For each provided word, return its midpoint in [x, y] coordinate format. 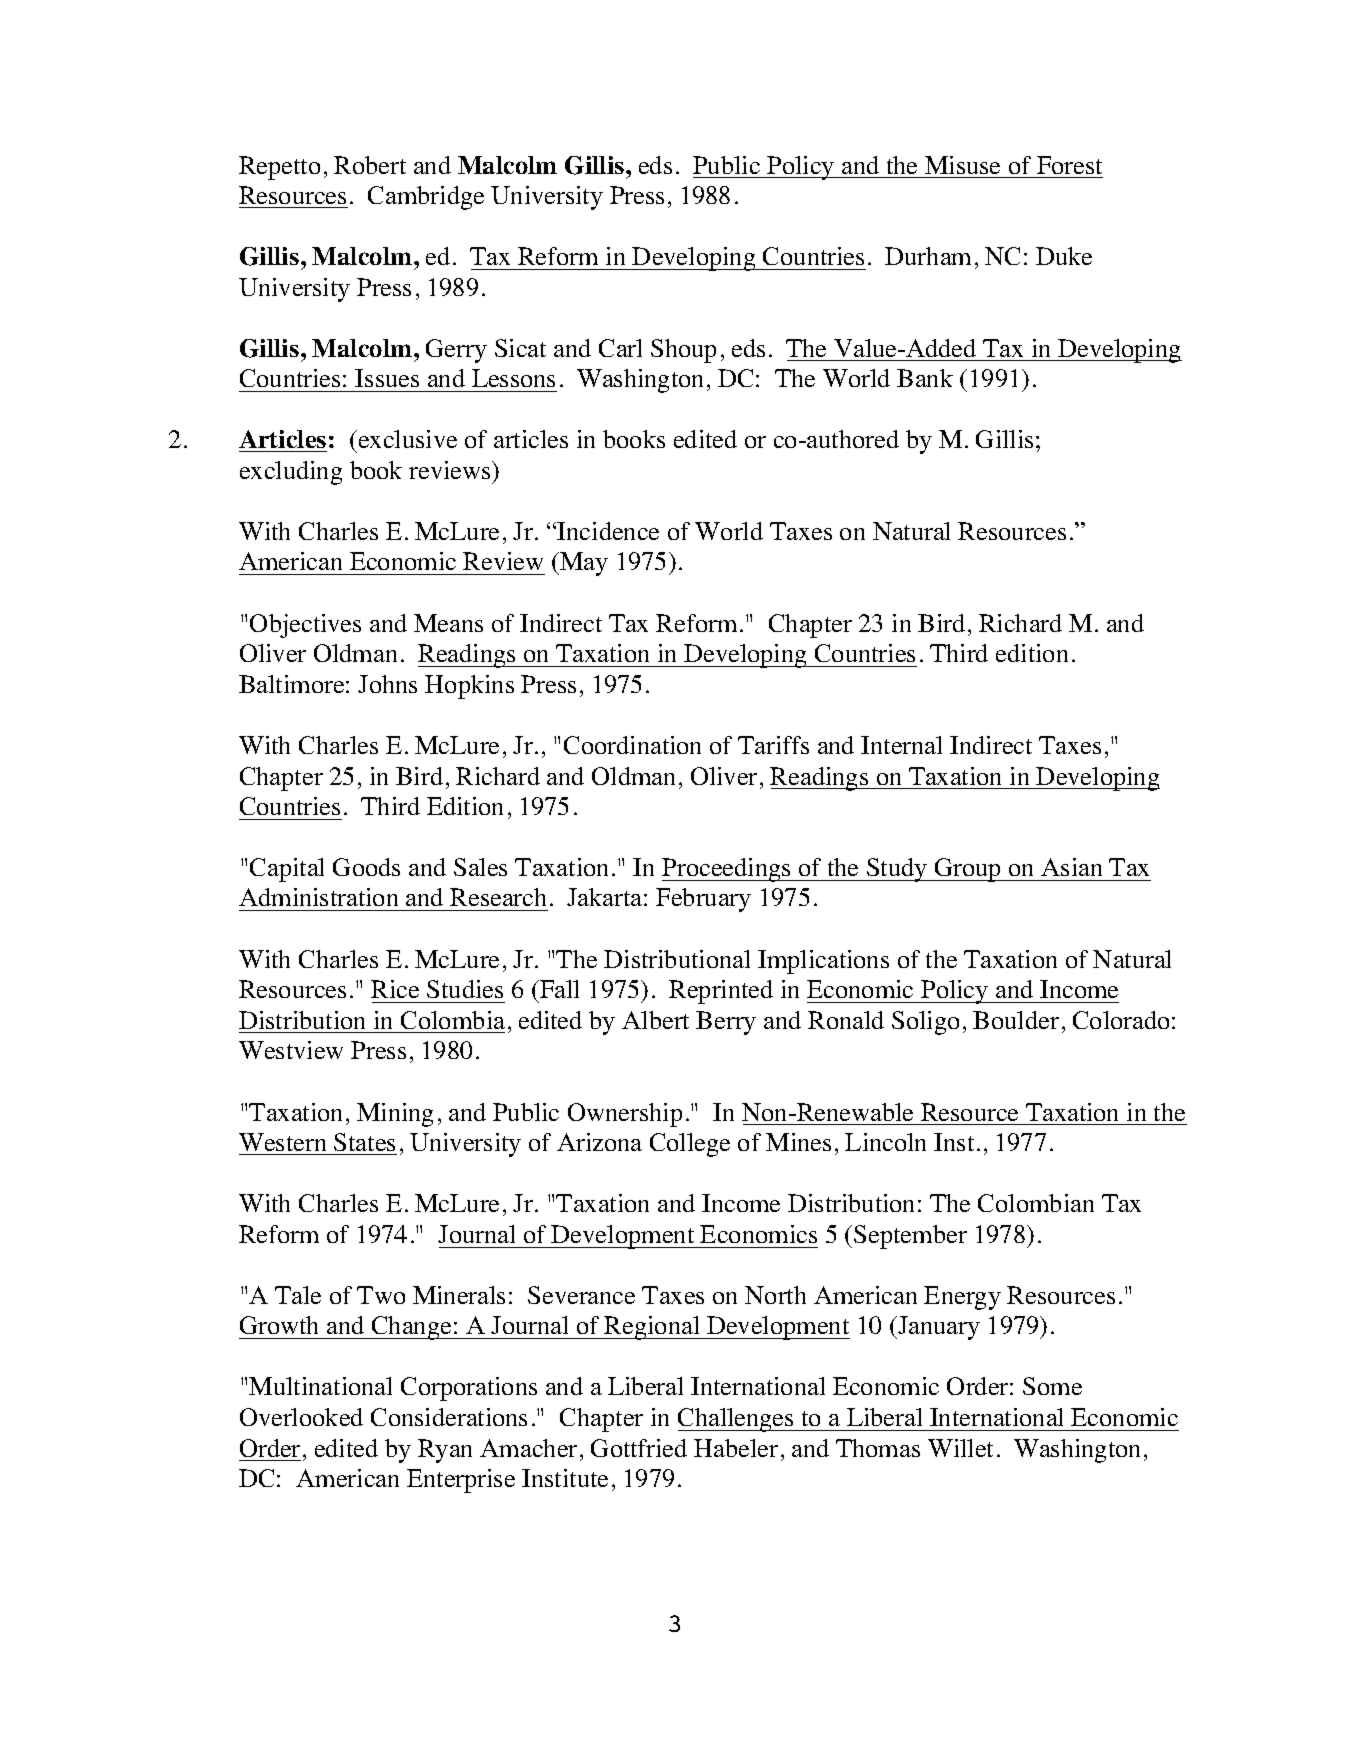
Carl [620, 348]
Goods [366, 867]
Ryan [445, 1451]
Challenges [737, 1420]
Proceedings [727, 870]
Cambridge [426, 198]
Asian [1071, 867]
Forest [1069, 165]
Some [1052, 1386]
